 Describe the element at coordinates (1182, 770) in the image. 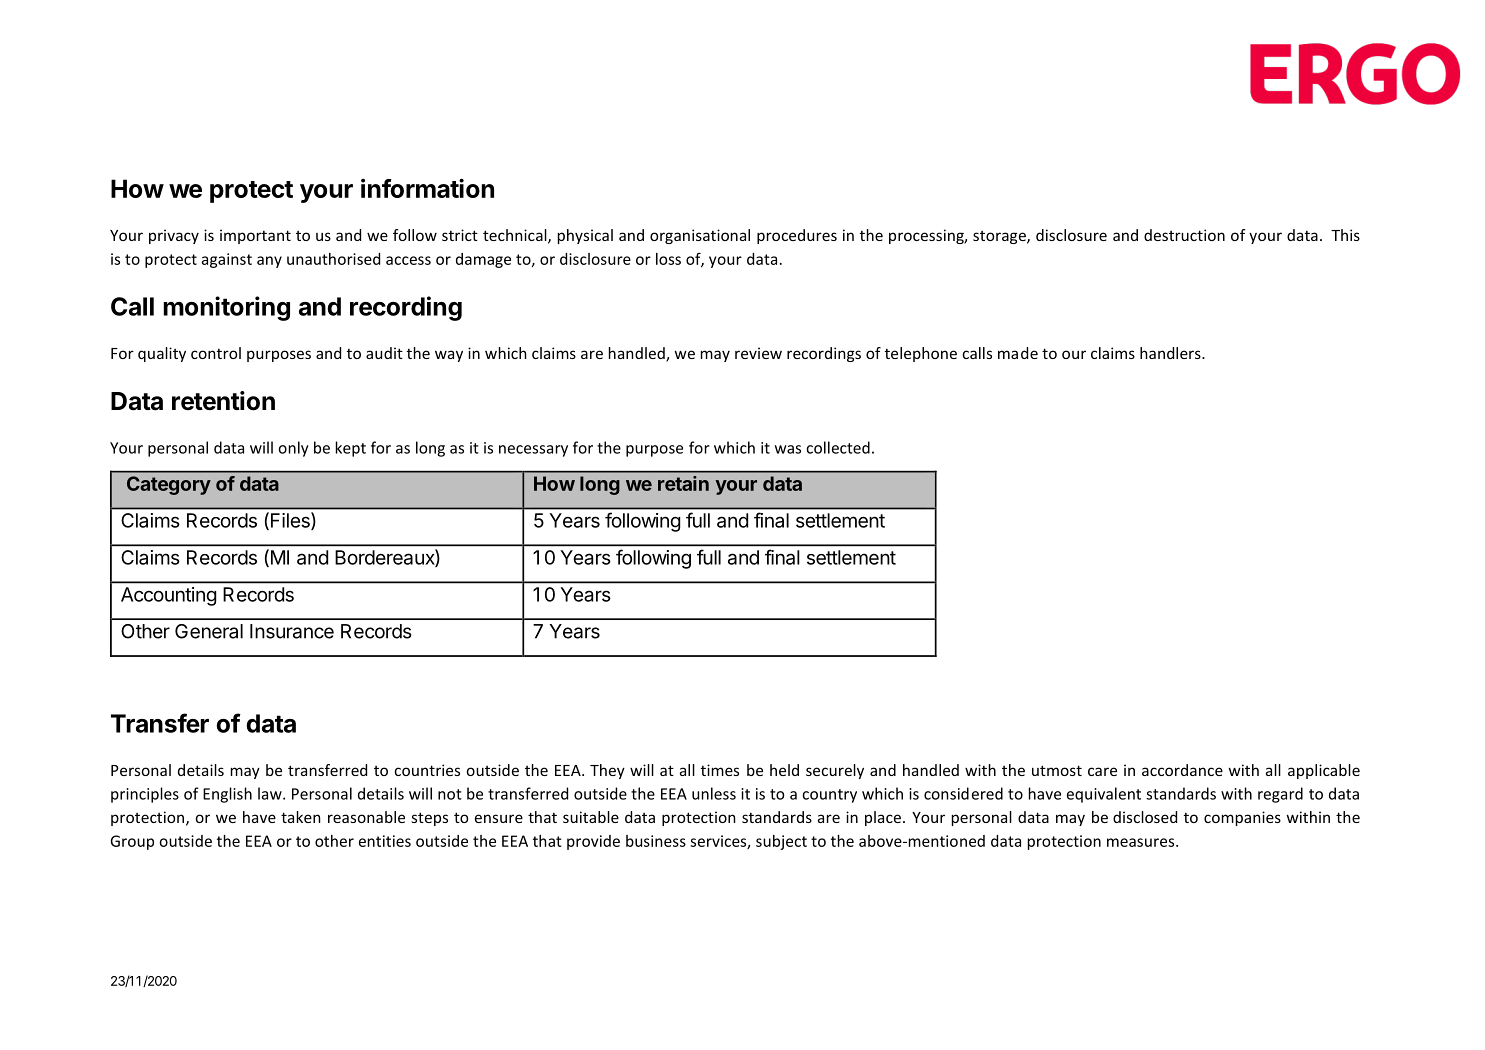

I see `accordance` at that location.
